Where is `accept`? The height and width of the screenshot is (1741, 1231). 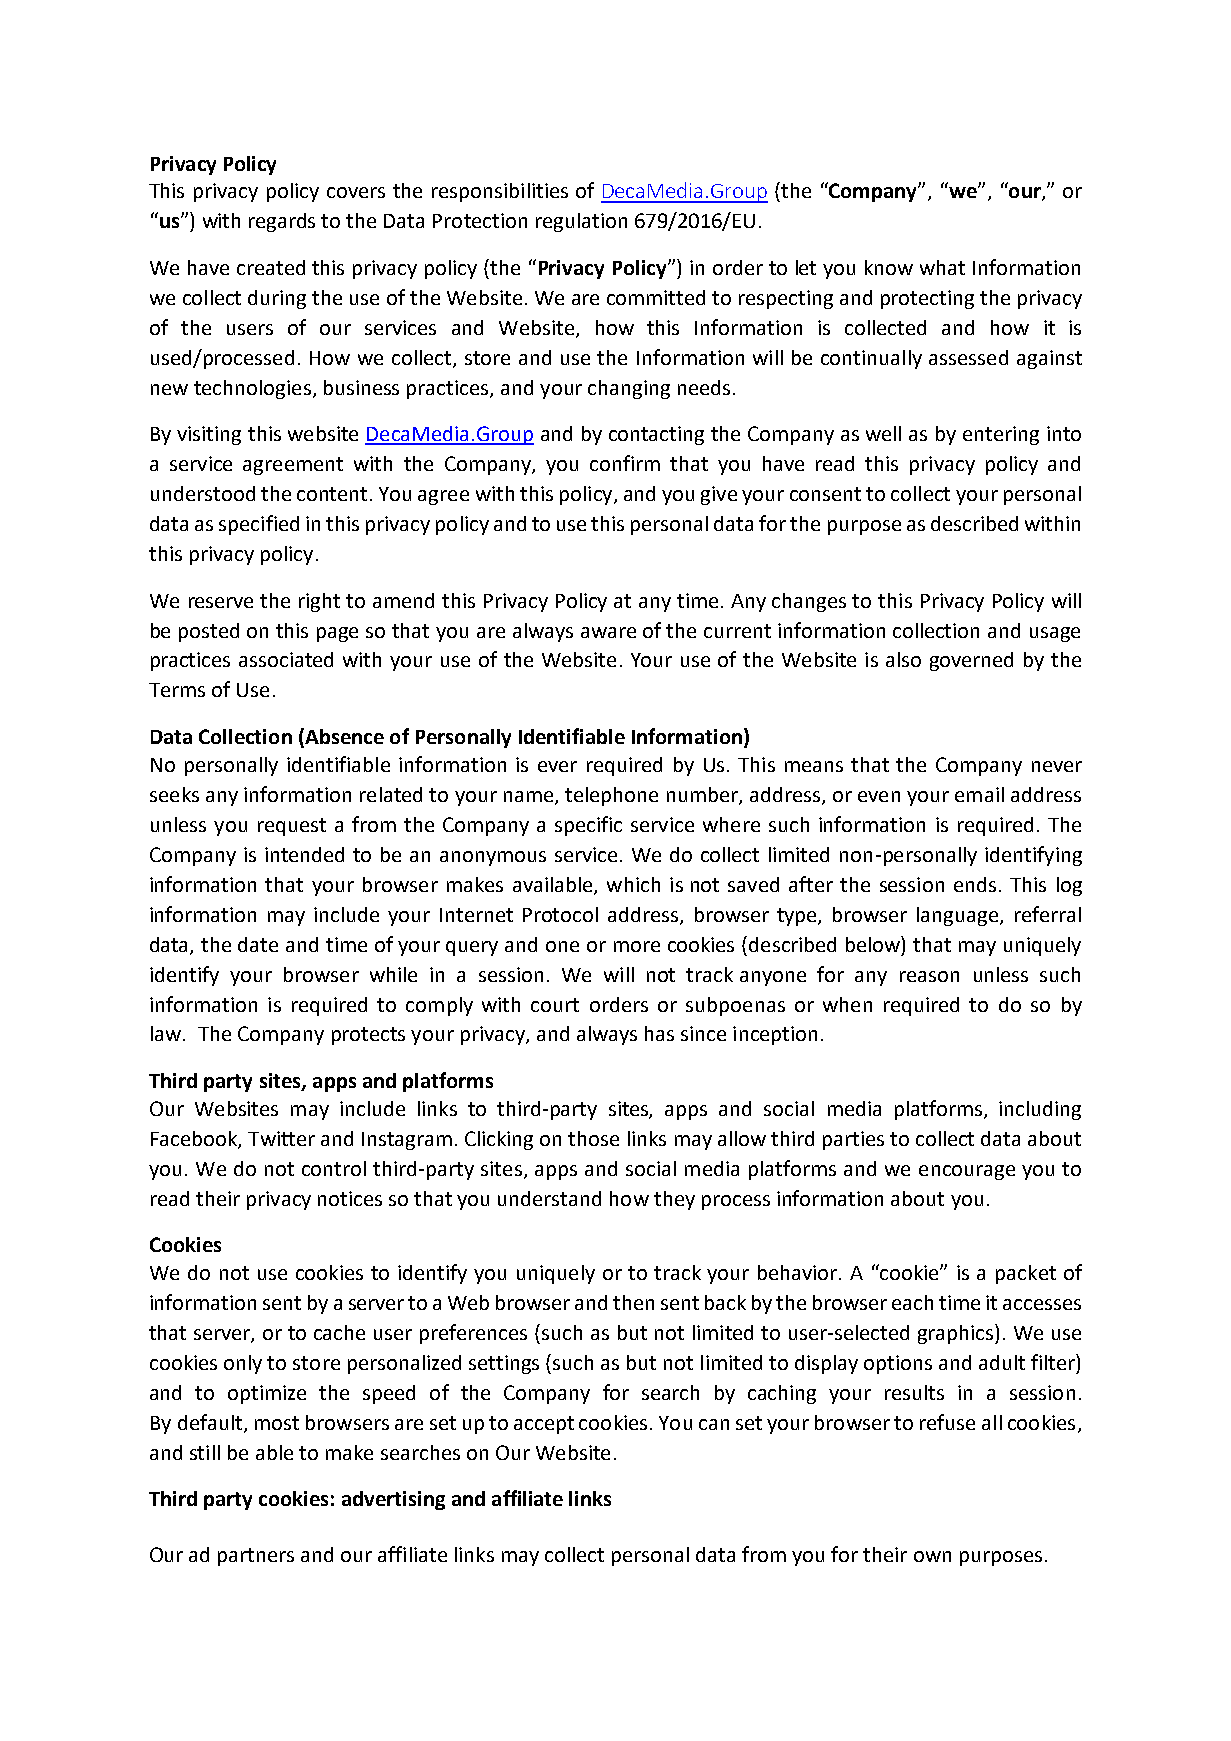
accept is located at coordinates (544, 1425).
